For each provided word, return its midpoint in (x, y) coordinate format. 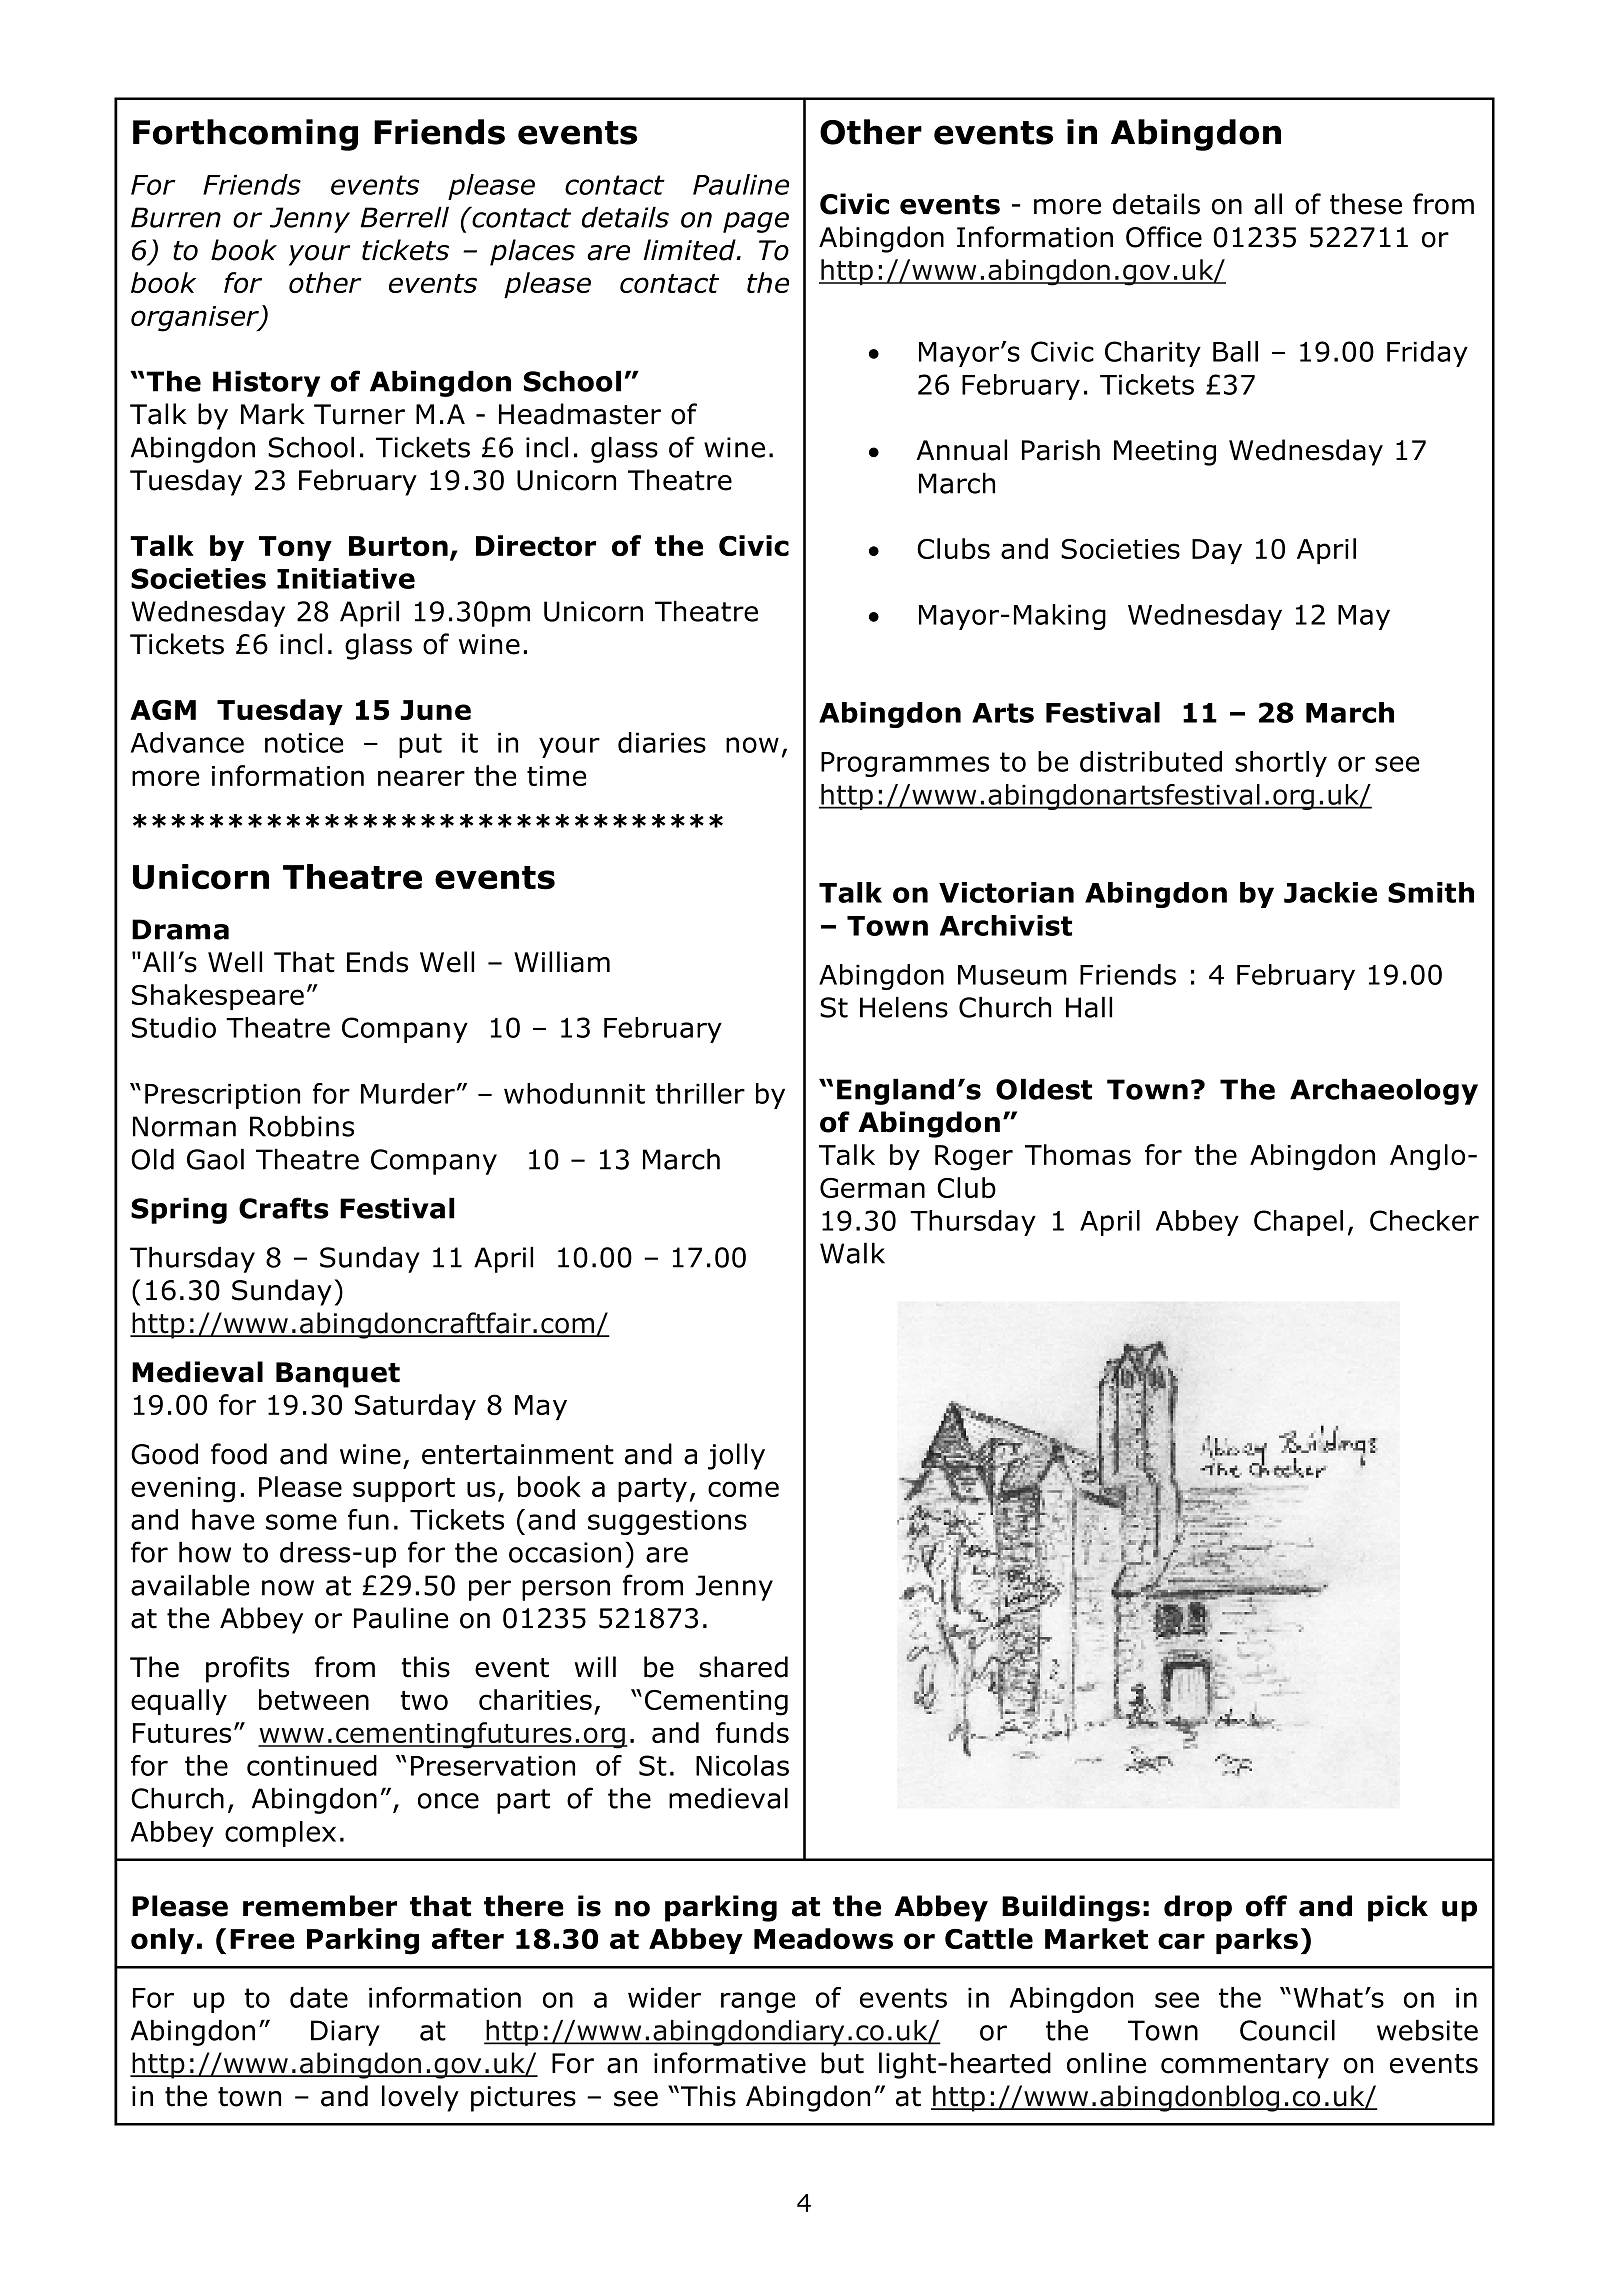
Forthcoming (245, 135)
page (756, 222)
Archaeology (1384, 1091)
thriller (700, 1093)
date (319, 1997)
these (1366, 204)
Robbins (302, 1126)
